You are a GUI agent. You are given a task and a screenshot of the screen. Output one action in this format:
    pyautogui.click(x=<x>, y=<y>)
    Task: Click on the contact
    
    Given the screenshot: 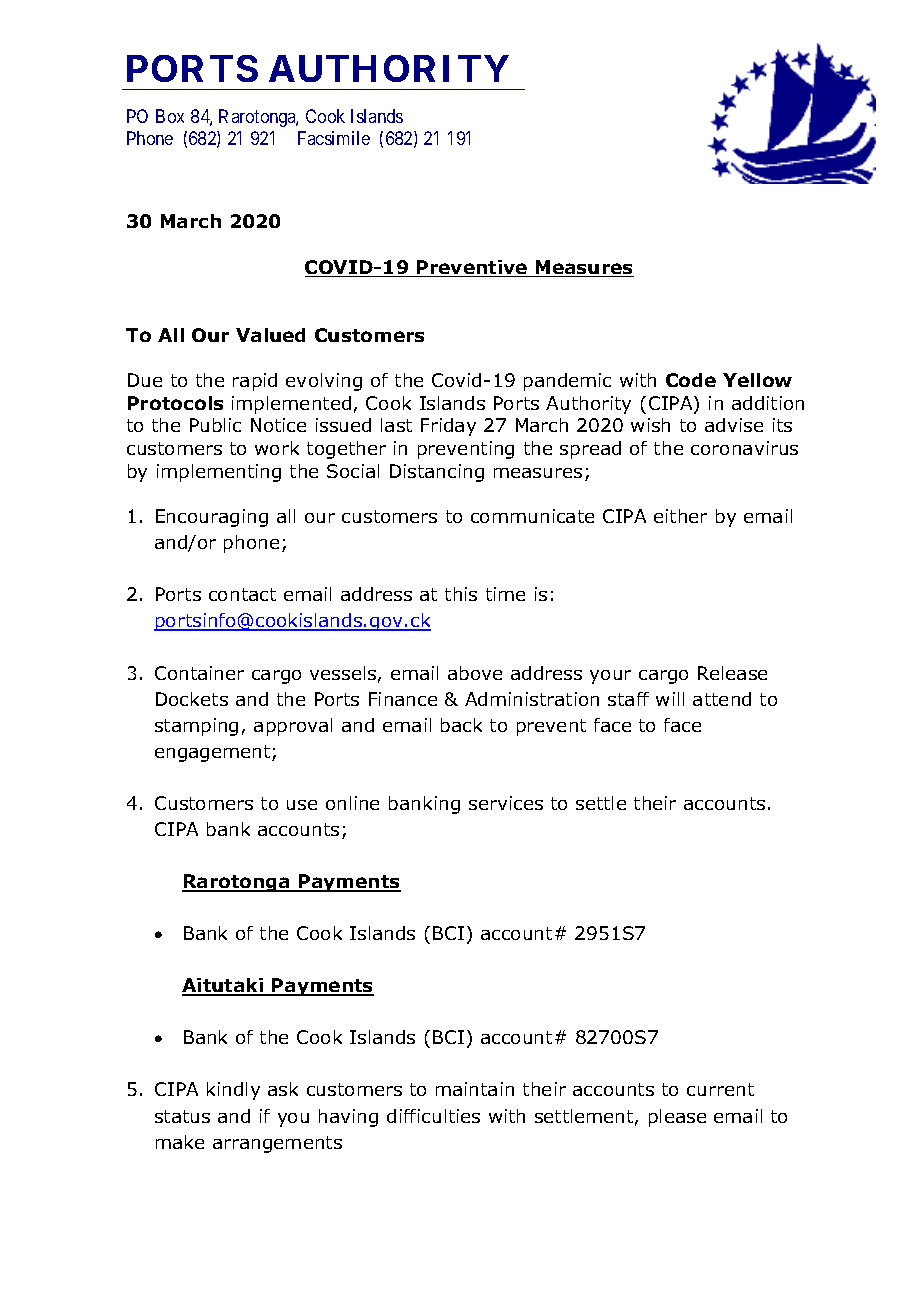 What is the action you would take?
    pyautogui.click(x=242, y=594)
